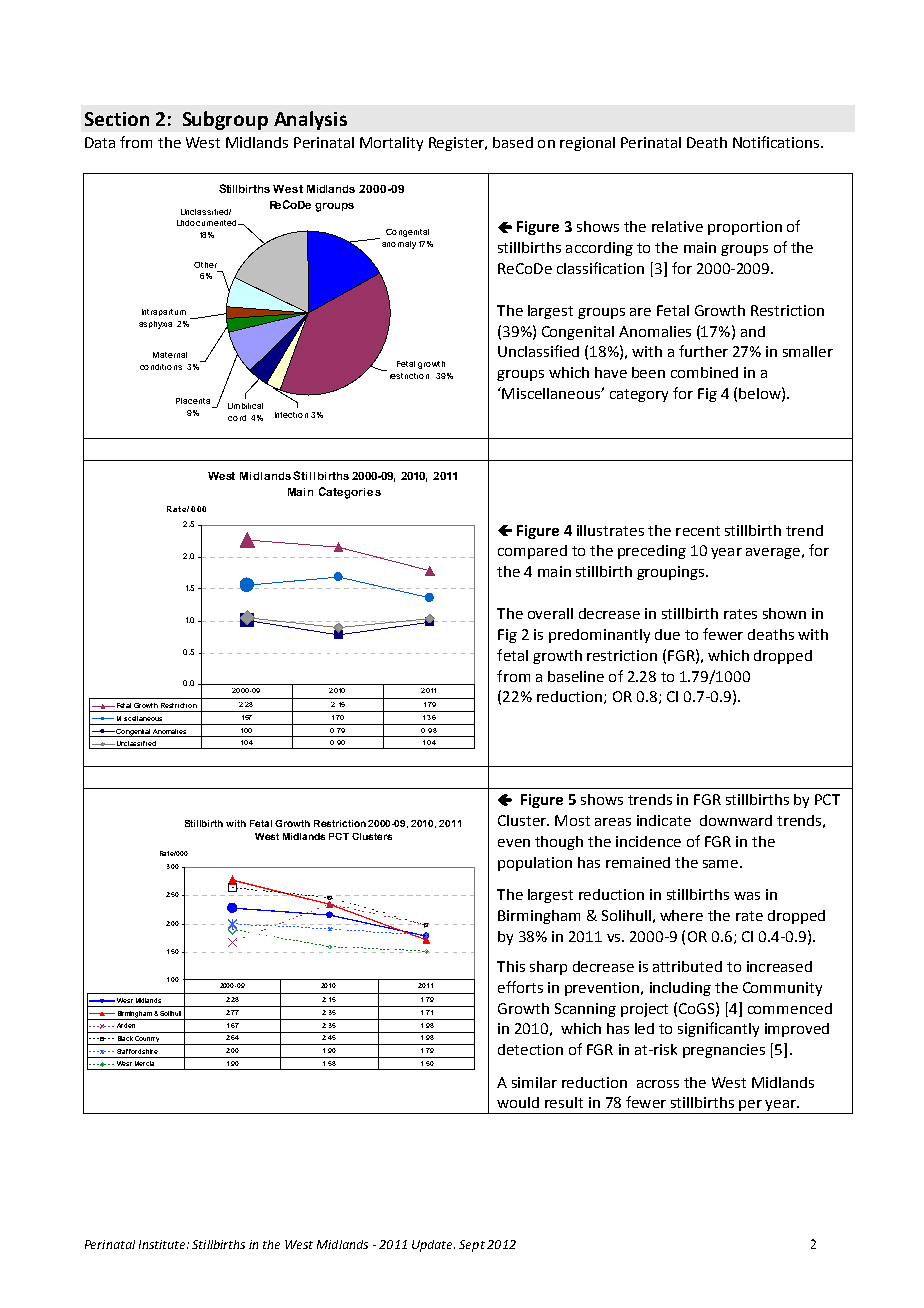 The image size is (924, 1308). What do you see at coordinates (532, 552) in the image?
I see `compared` at bounding box center [532, 552].
